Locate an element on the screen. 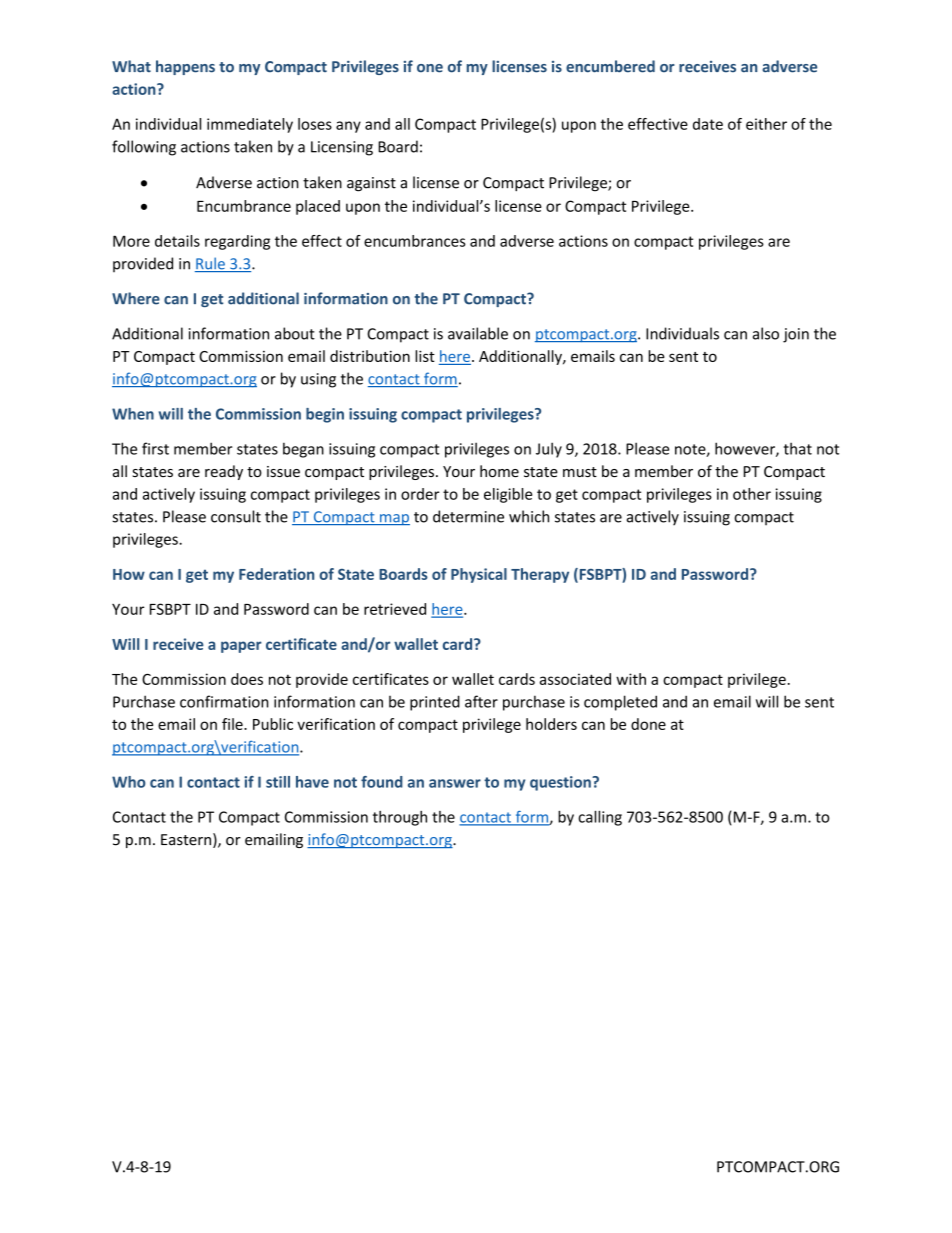  Federation is located at coordinates (276, 574).
